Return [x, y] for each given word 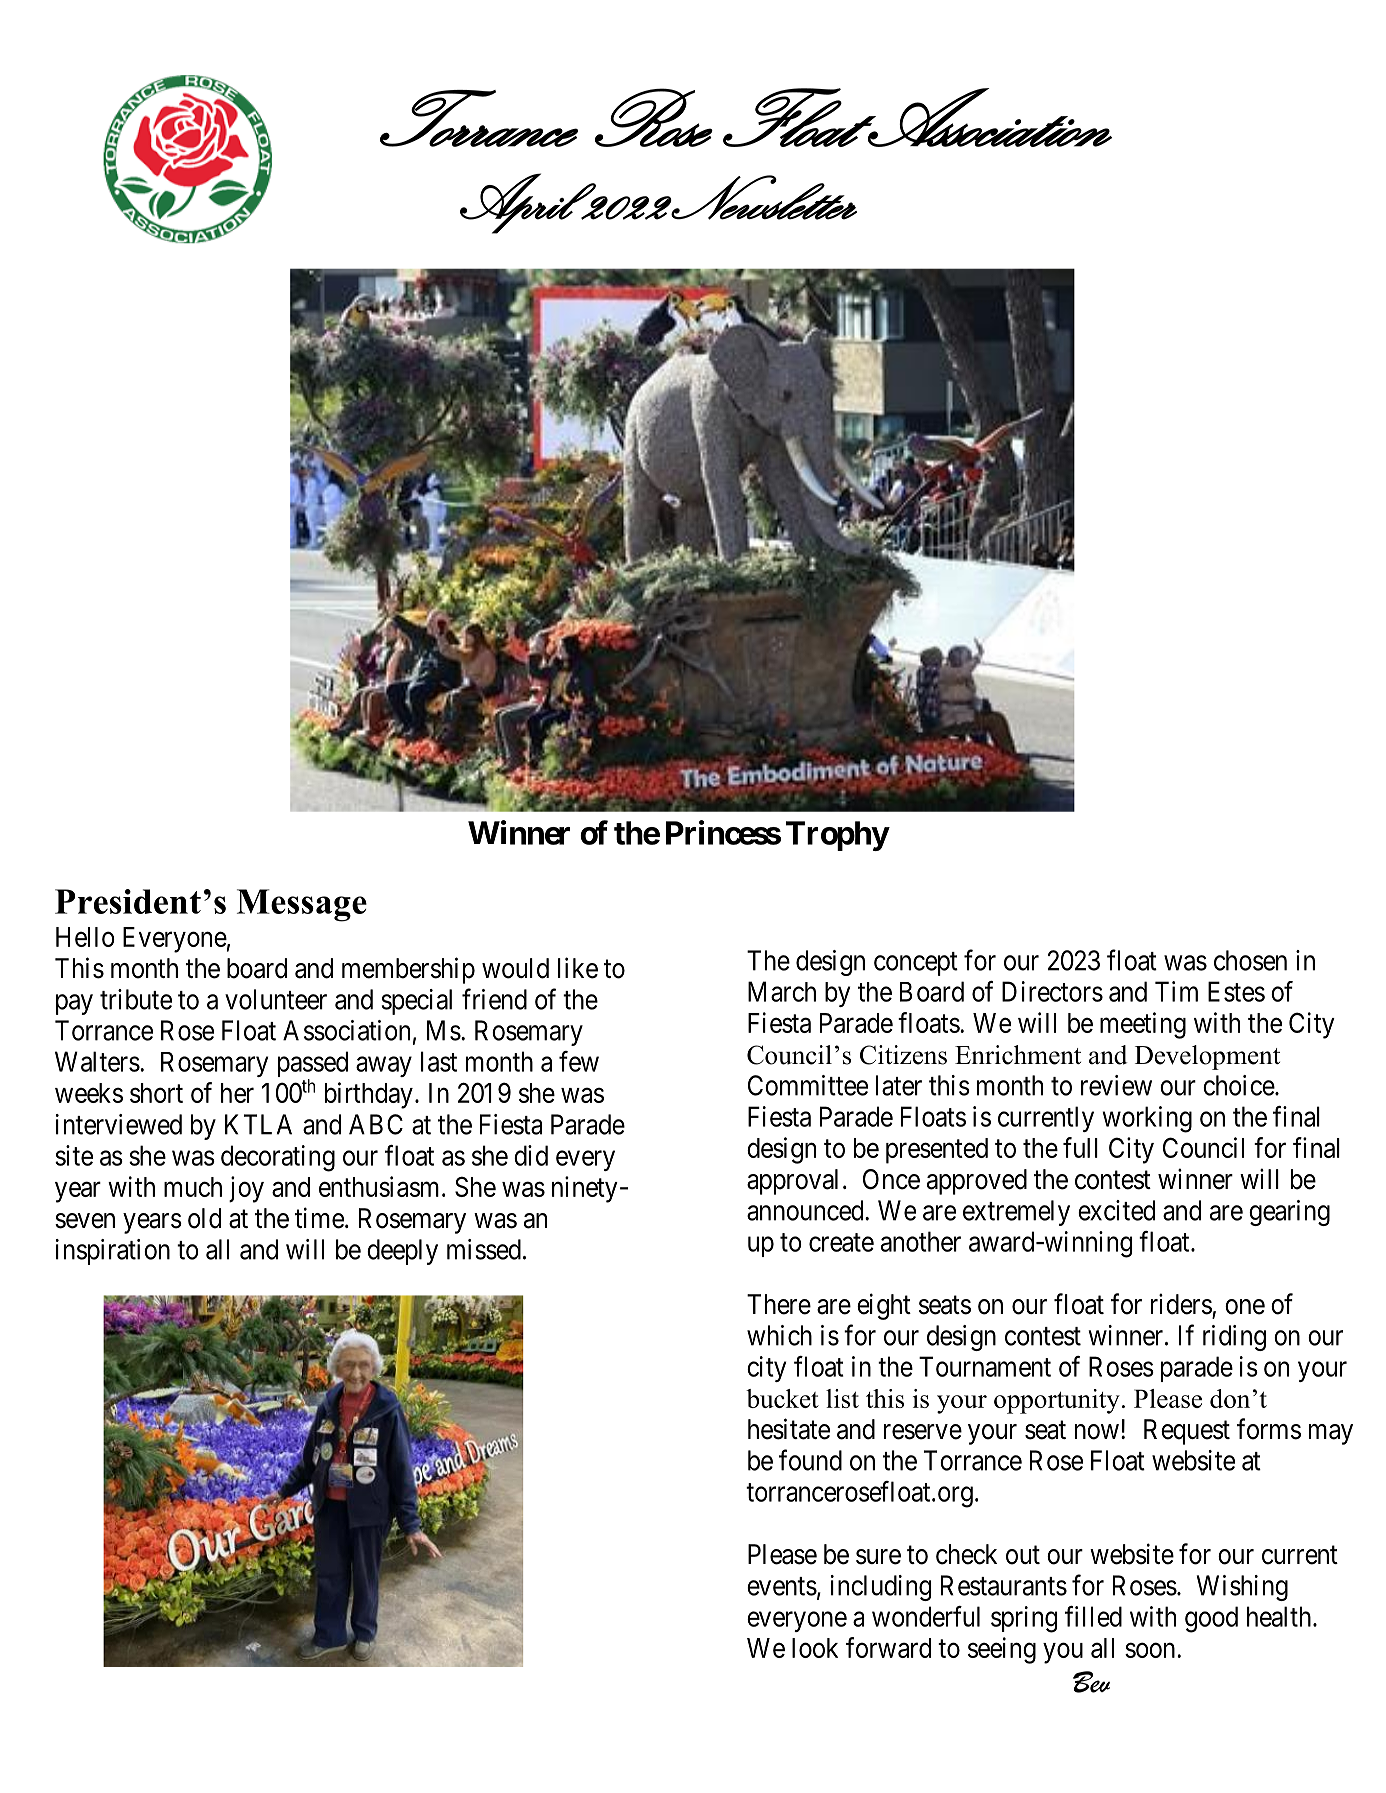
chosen [1250, 960]
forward [888, 1647]
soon [1151, 1650]
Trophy [837, 836]
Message [302, 905]
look [815, 1648]
